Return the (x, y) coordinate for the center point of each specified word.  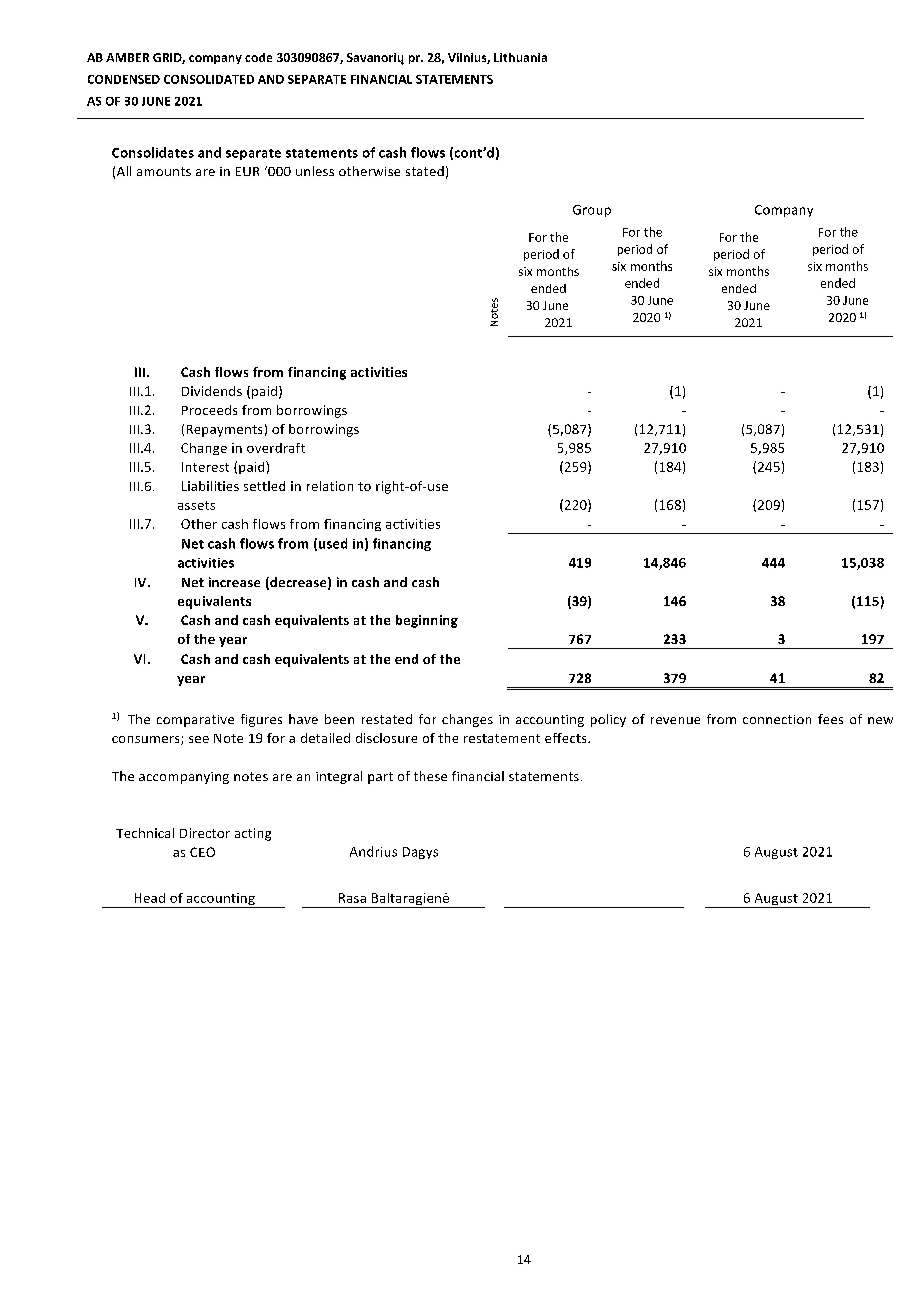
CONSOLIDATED (209, 79)
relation (330, 486)
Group (592, 211)
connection (777, 719)
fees (830, 719)
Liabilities (210, 486)
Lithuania (520, 57)
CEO (202, 852)
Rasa (352, 898)
